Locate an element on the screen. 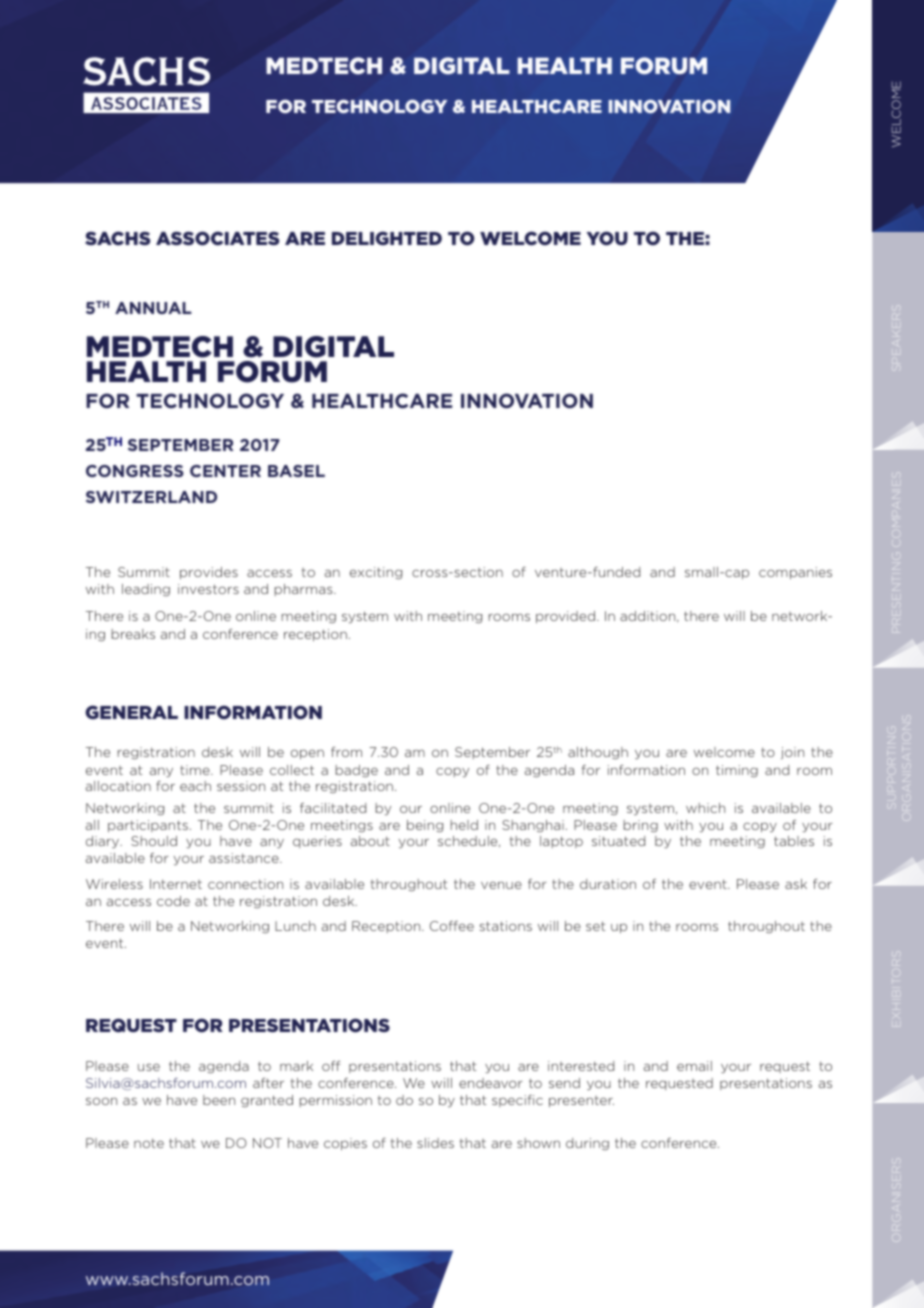 This screenshot has height=1308, width=924. ASSOCIATES is located at coordinates (217, 238).
